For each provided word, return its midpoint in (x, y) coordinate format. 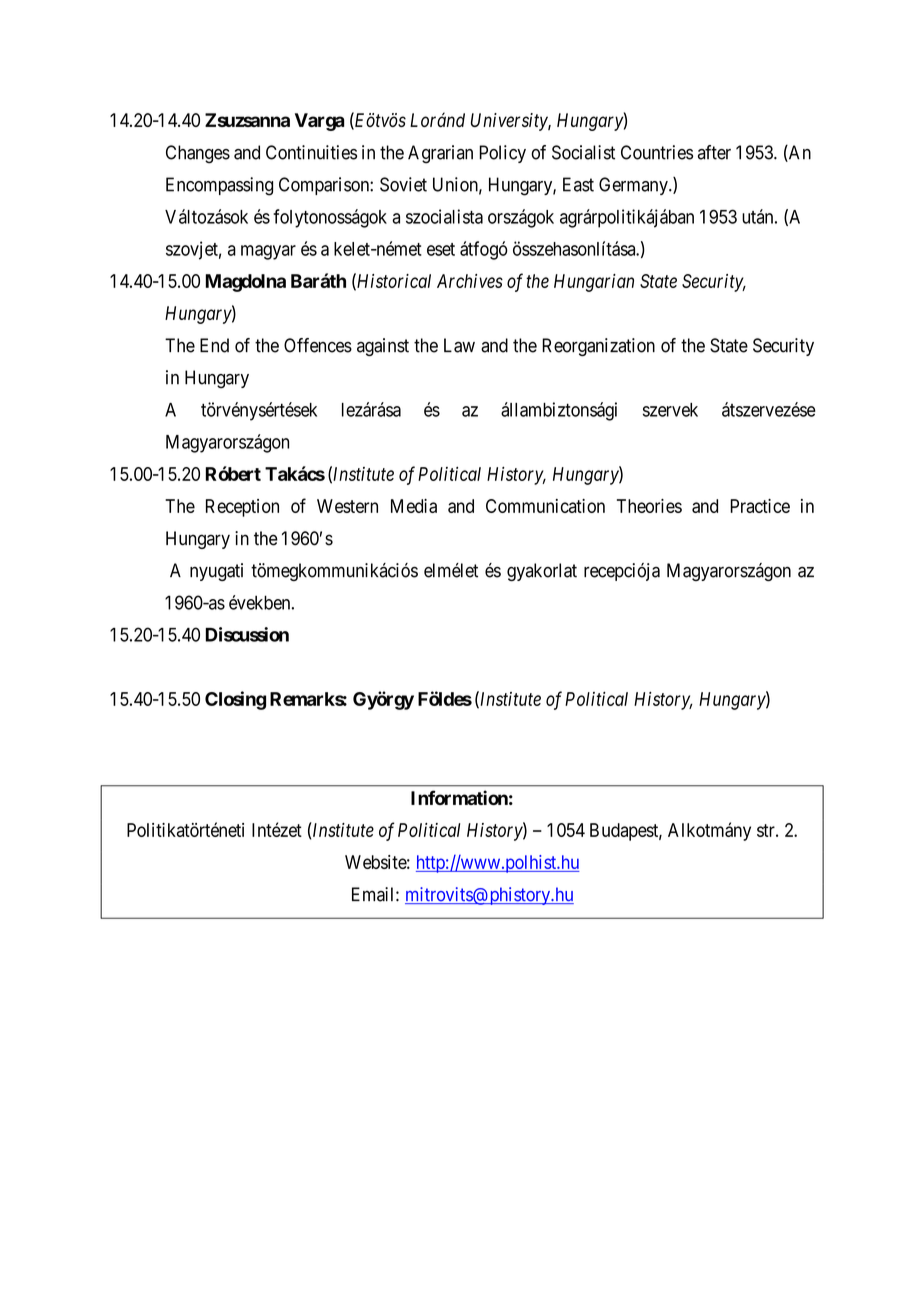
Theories (649, 506)
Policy (502, 154)
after (714, 152)
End (214, 345)
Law (459, 345)
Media (414, 506)
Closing (235, 700)
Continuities (311, 152)
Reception (242, 508)
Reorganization (598, 347)
